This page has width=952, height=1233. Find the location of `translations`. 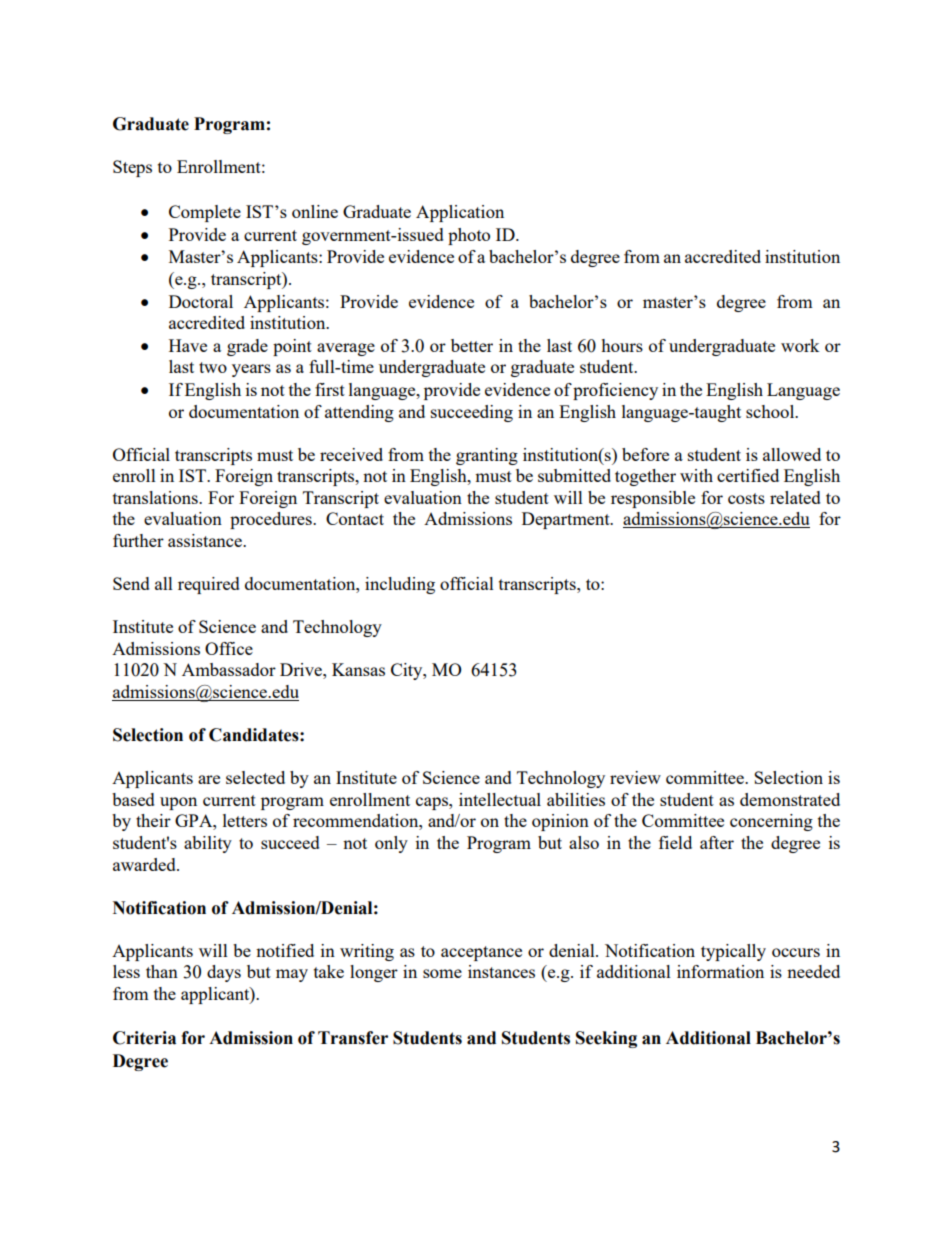

translations is located at coordinates (156, 497).
